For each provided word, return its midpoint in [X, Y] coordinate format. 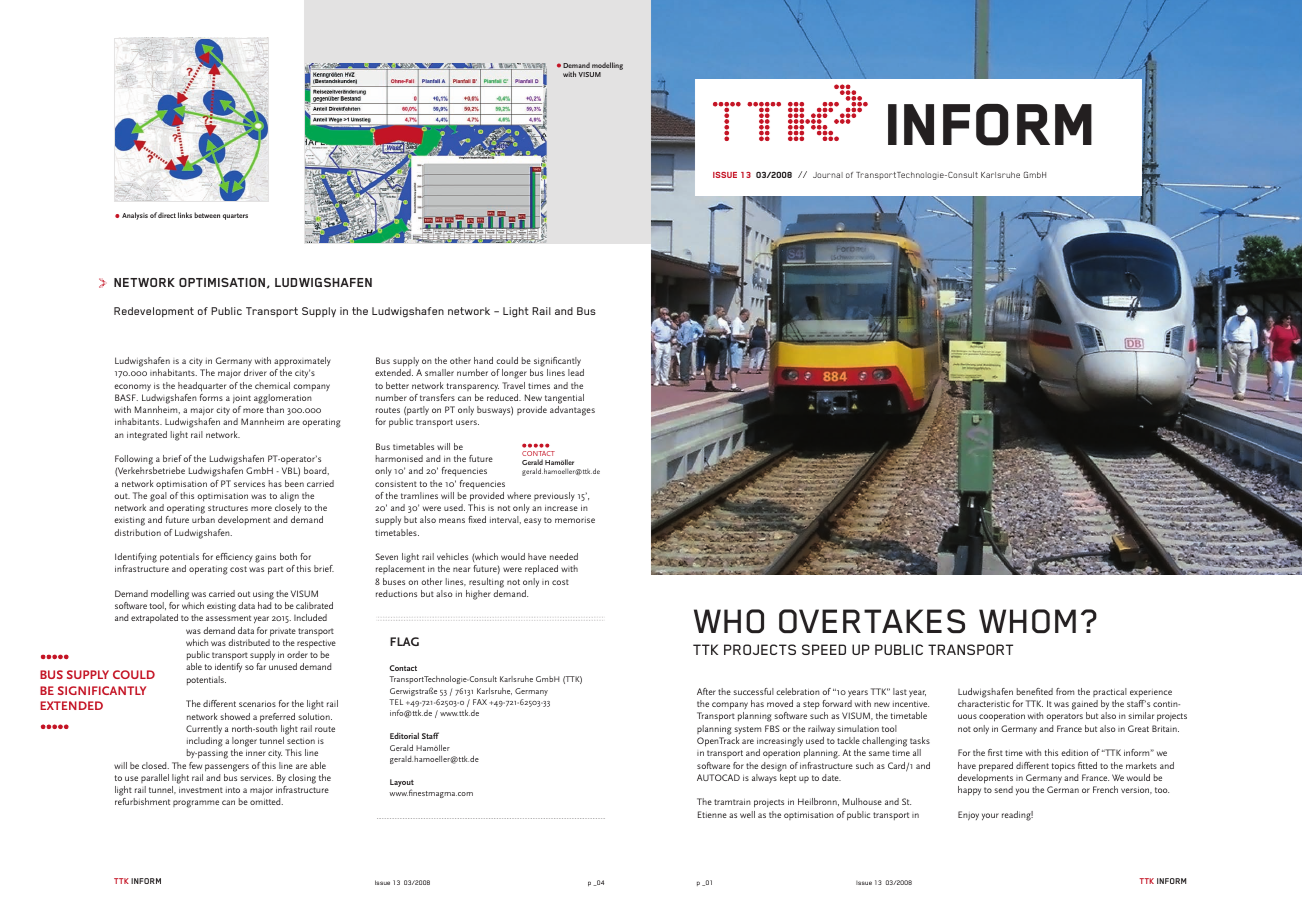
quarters [235, 216]
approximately [302, 361]
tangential [564, 399]
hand [483, 360]
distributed [249, 642]
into [233, 790]
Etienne [712, 814]
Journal [828, 175]
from [1065, 691]
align [289, 497]
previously [554, 496]
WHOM [1027, 621]
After [706, 691]
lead [576, 372]
